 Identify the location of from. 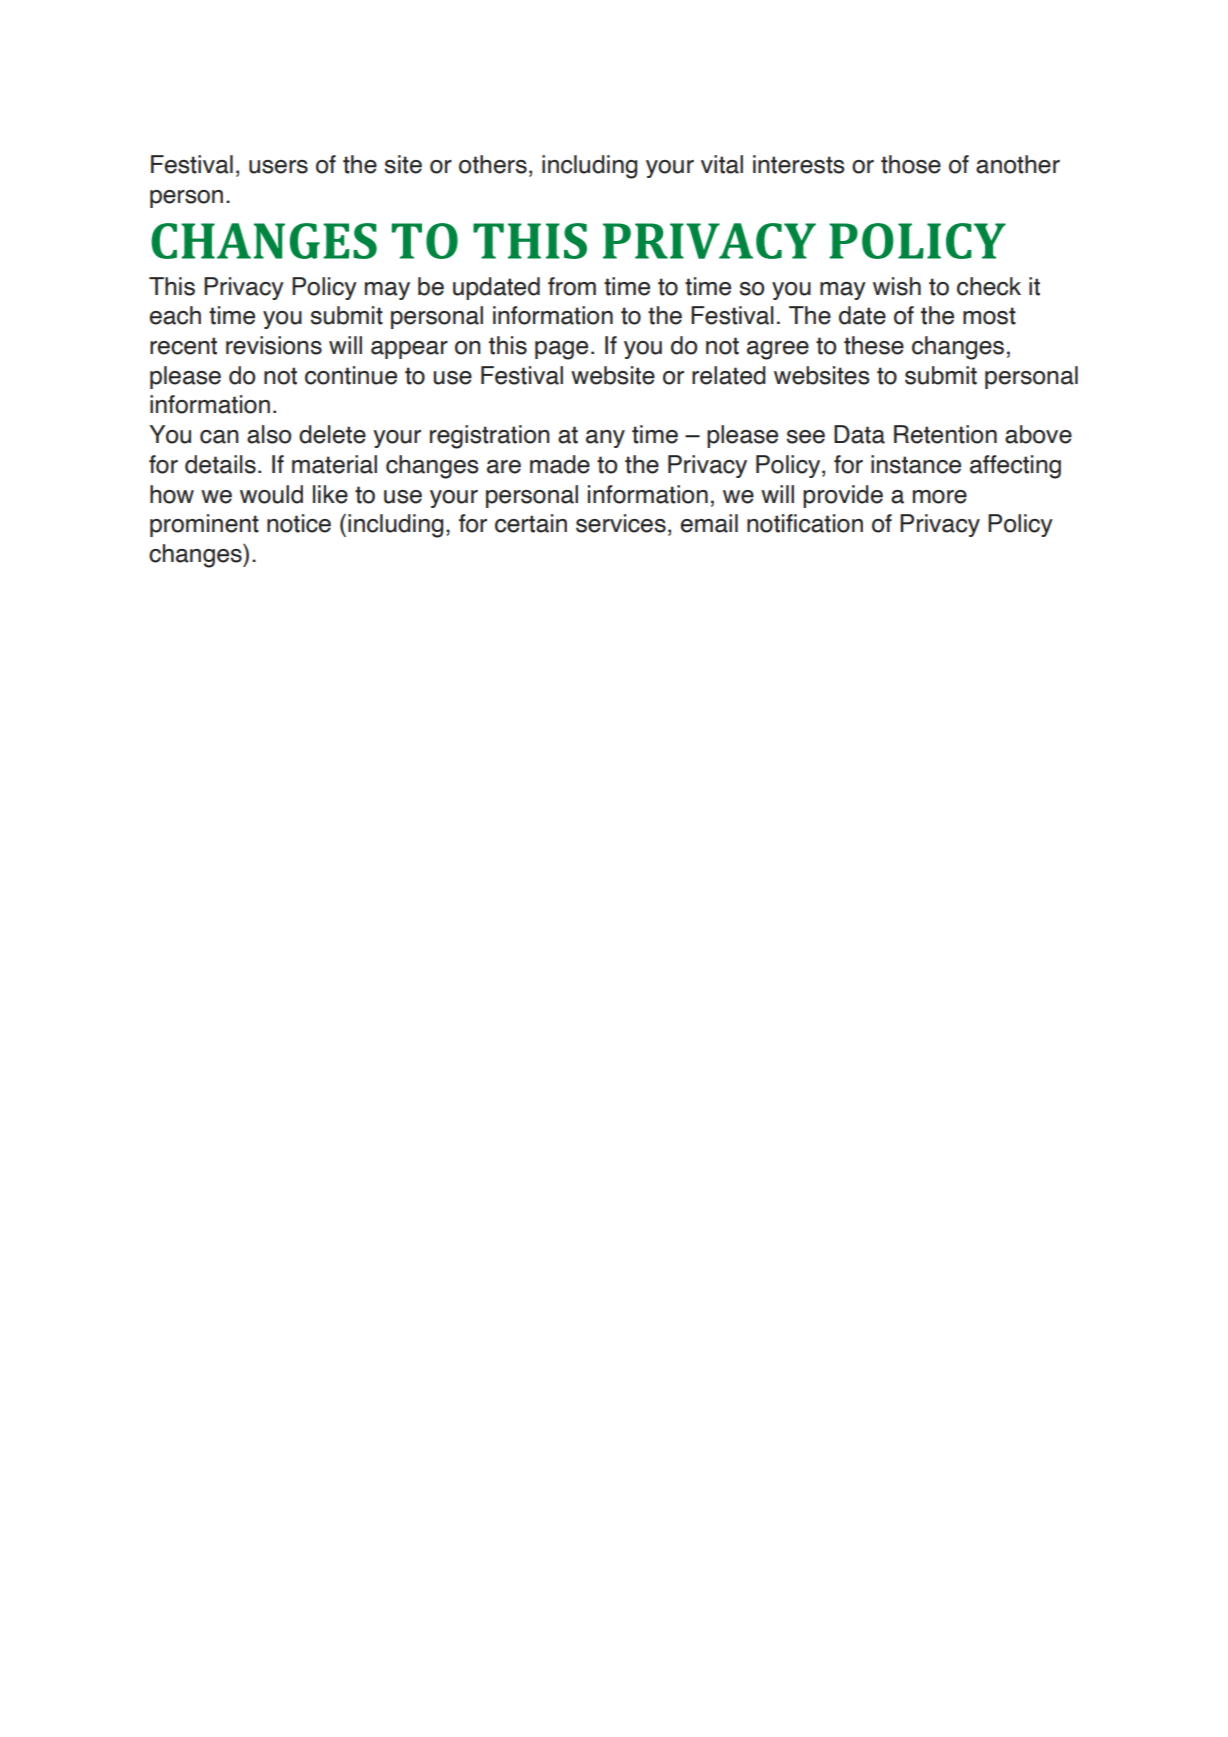
(572, 286).
